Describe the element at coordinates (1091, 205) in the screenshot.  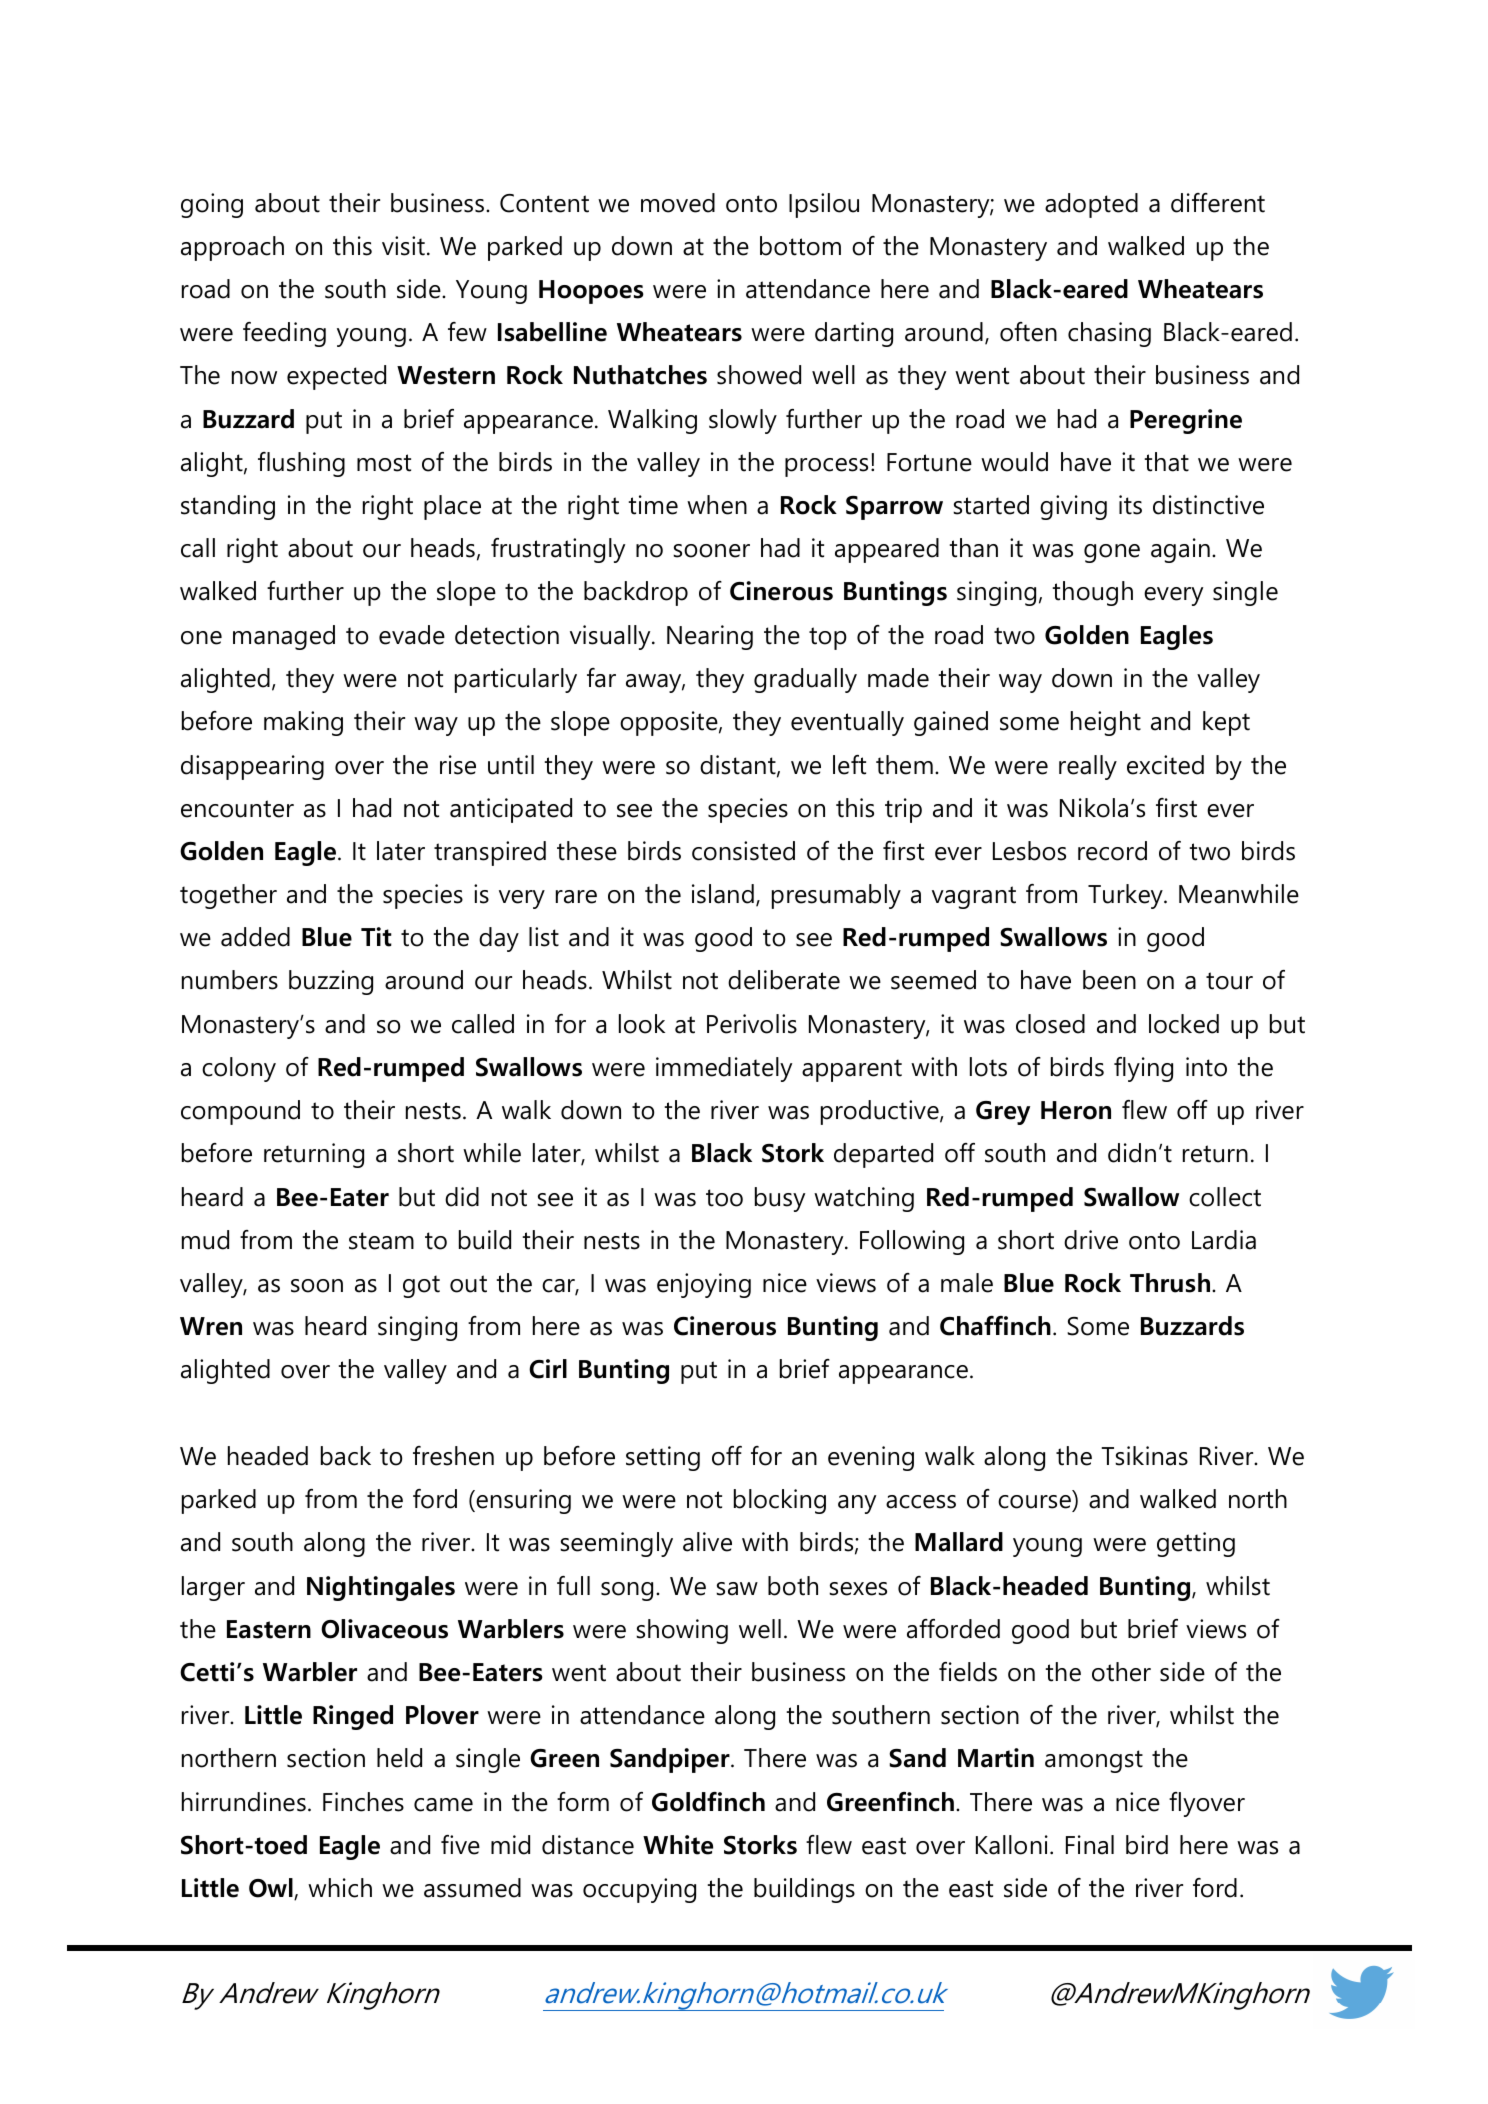
I see `adopted` at that location.
